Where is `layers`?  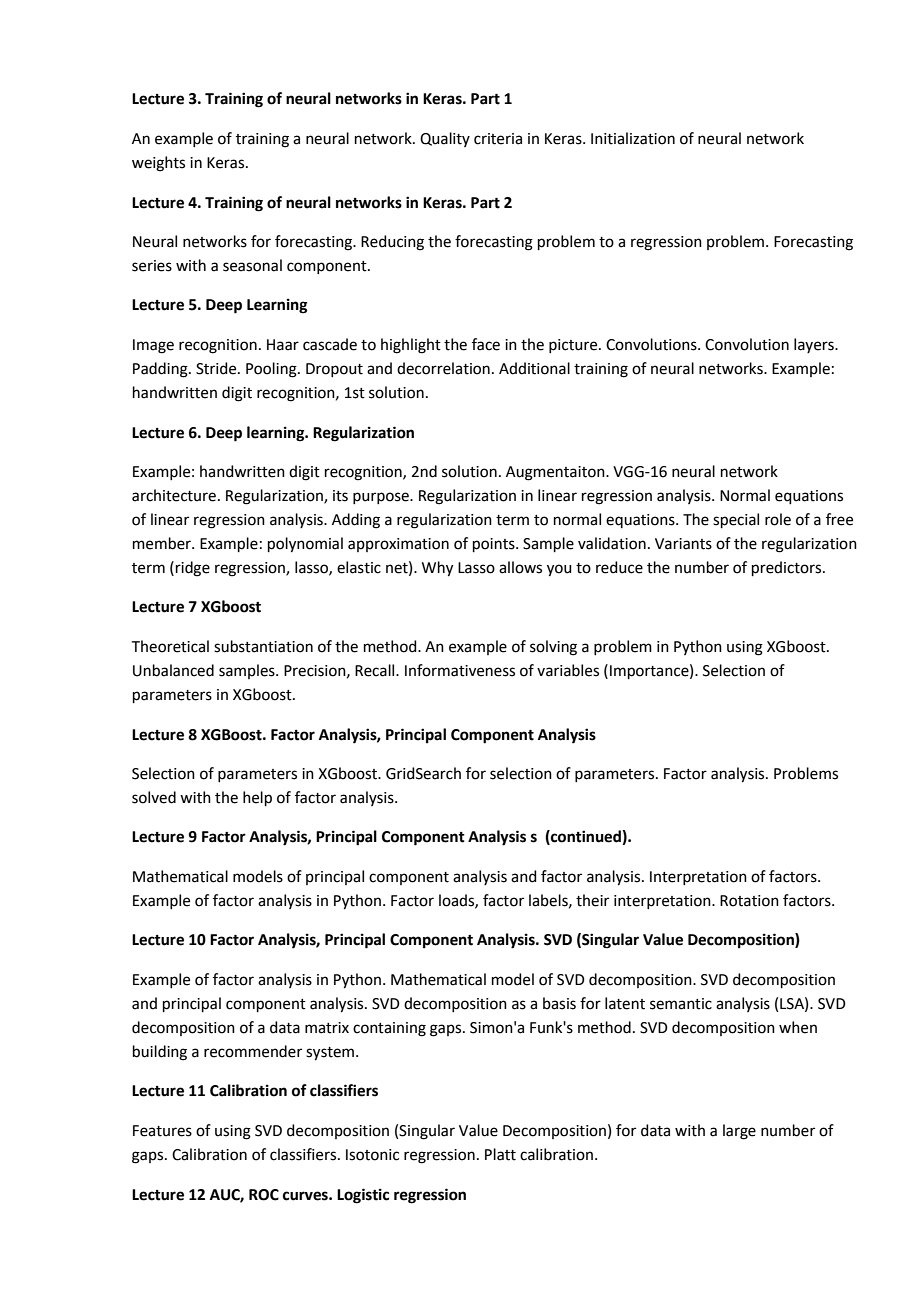 layers is located at coordinates (815, 345).
